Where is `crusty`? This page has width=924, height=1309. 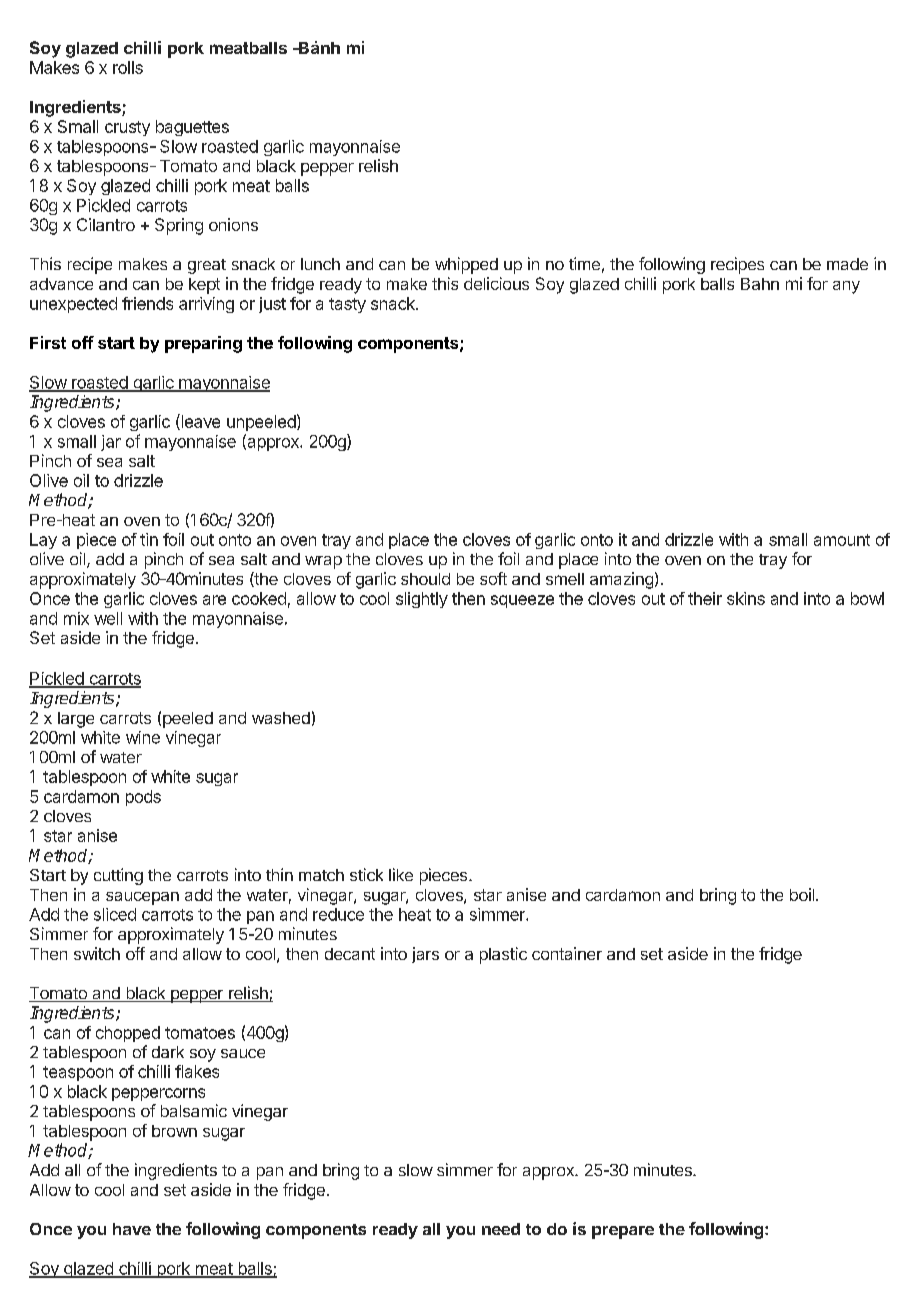
crusty is located at coordinates (127, 128).
